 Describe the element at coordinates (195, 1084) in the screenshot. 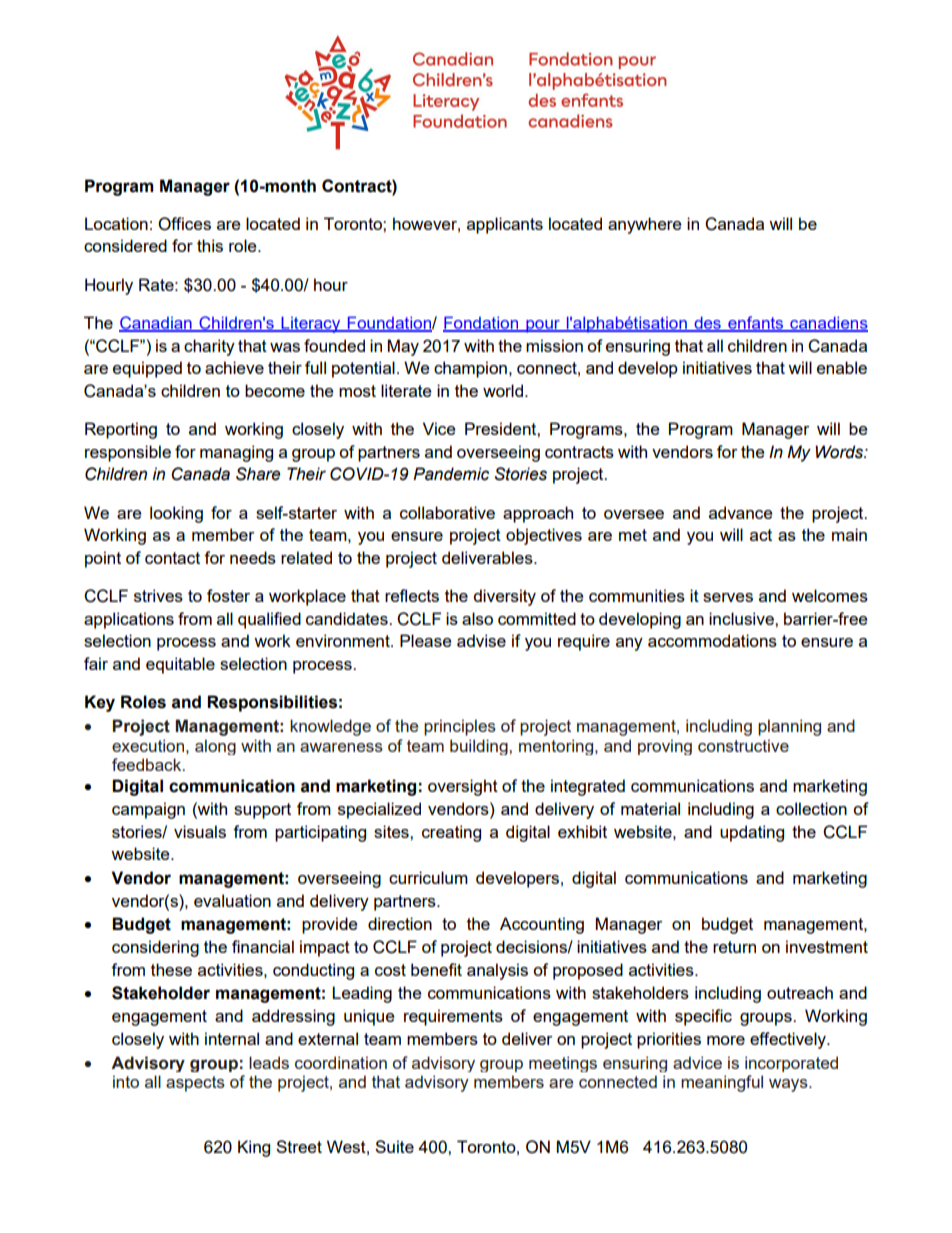

I see `aspects` at that location.
